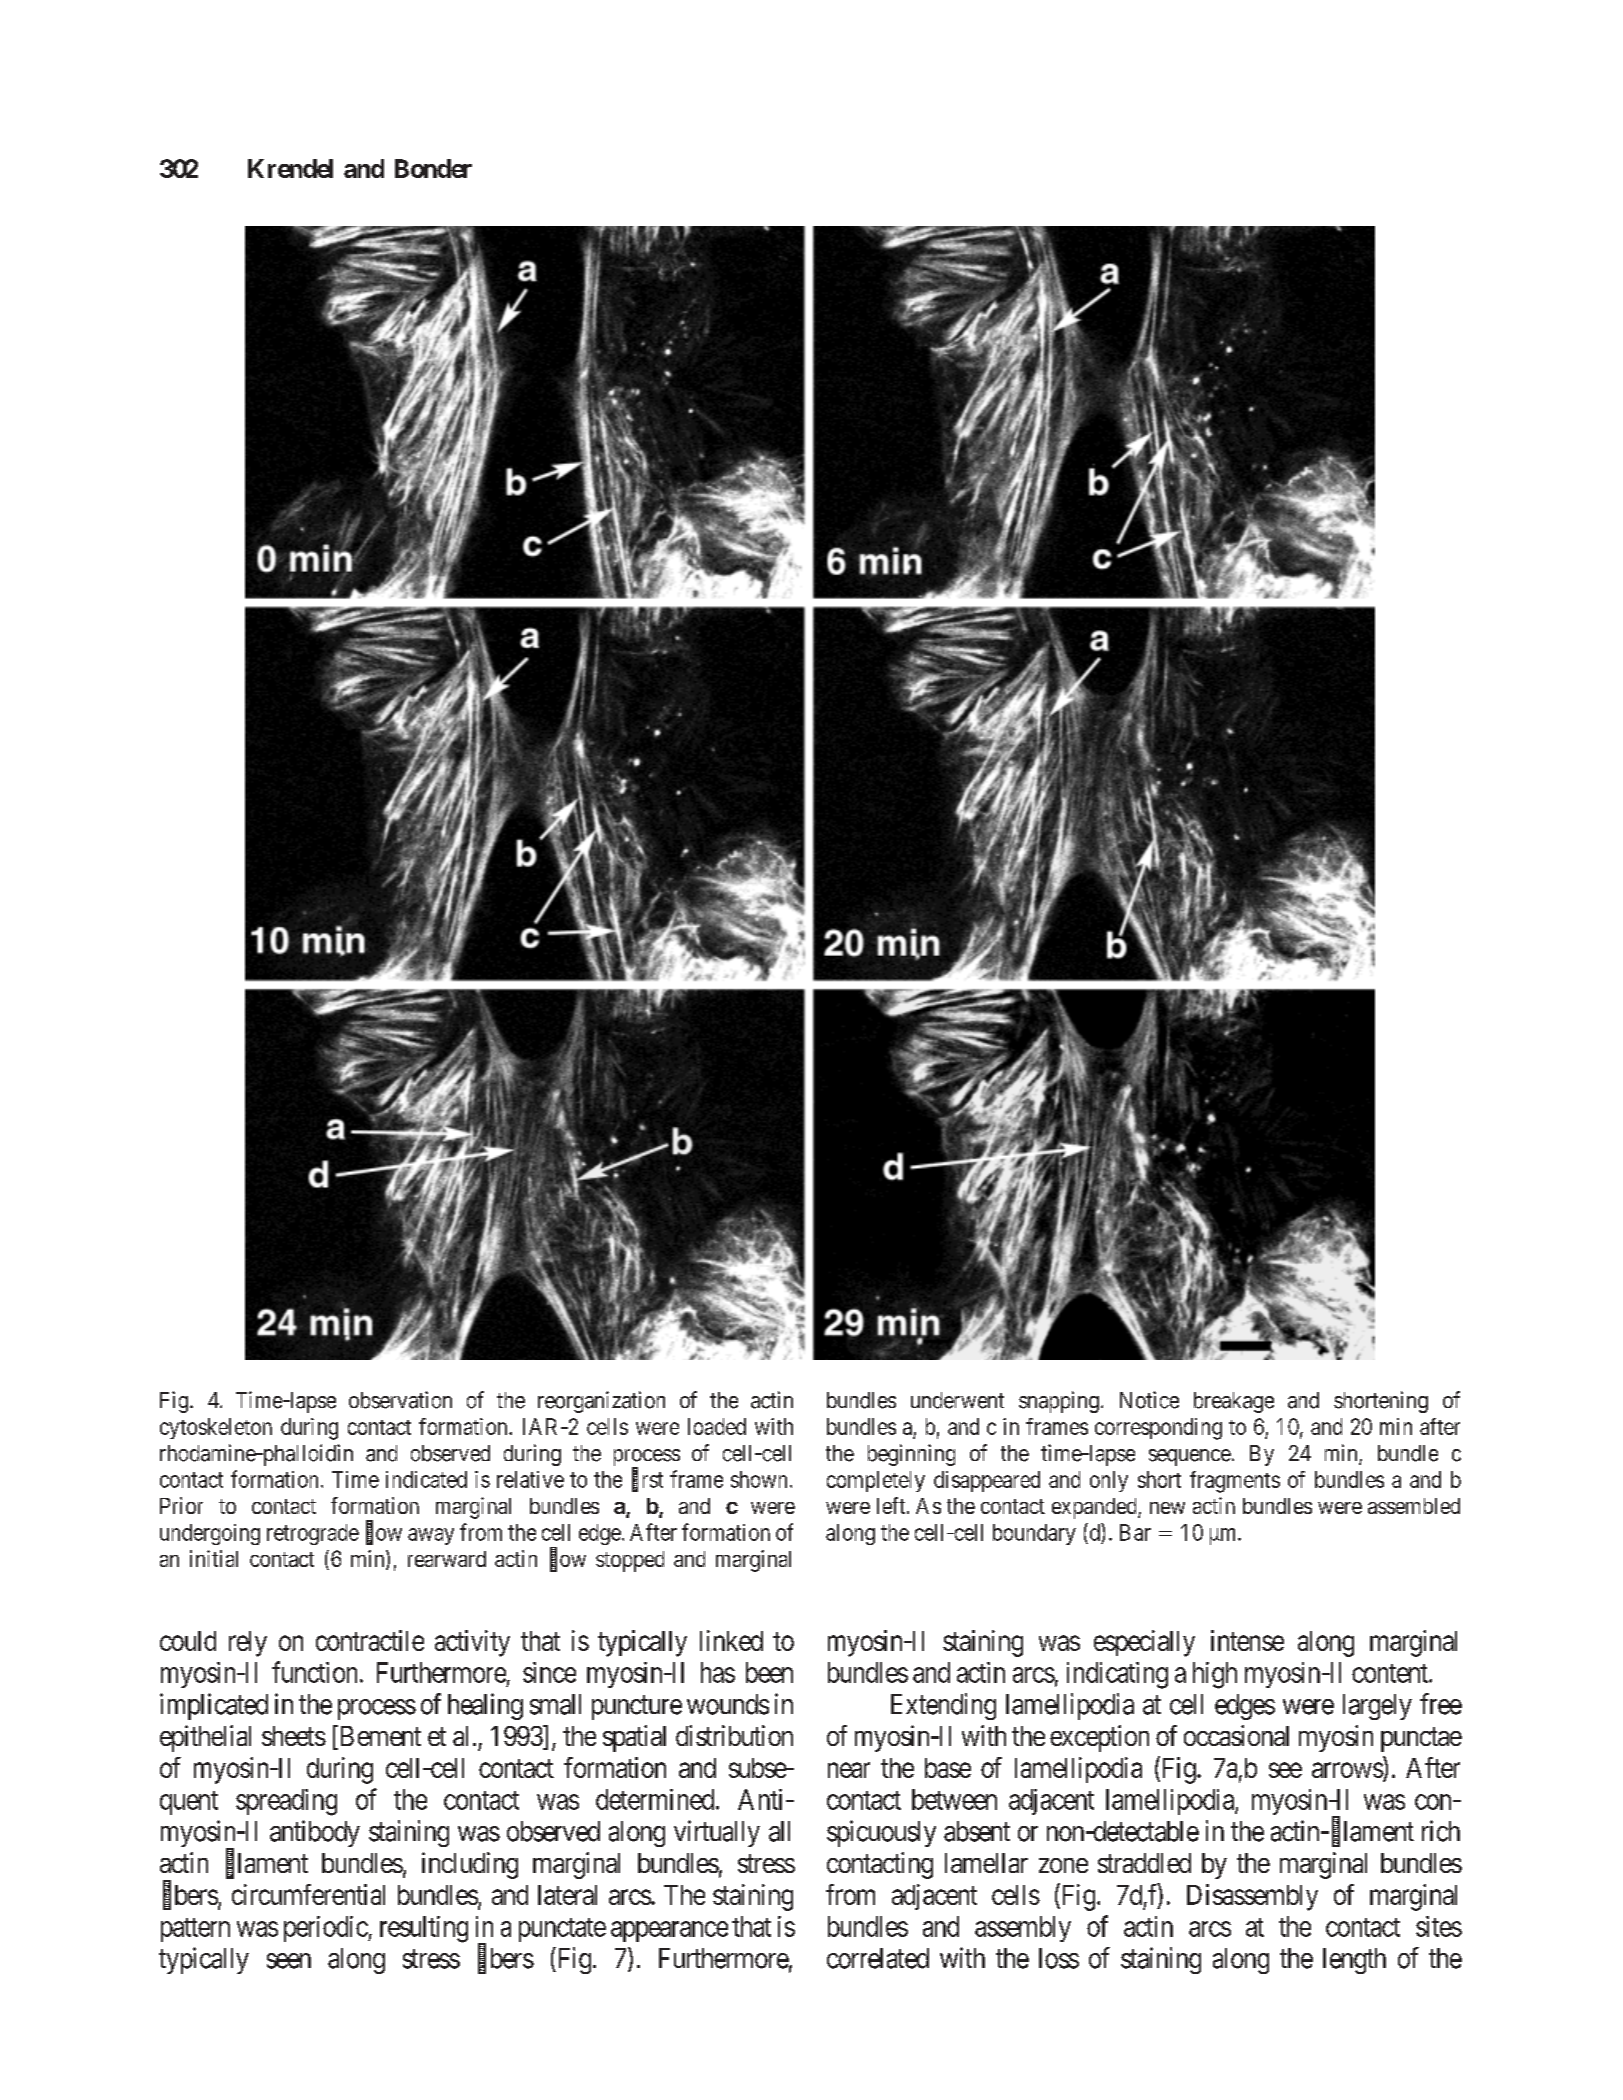 The width and height of the document is (1623, 2100). I want to click on loaded, so click(717, 1426).
